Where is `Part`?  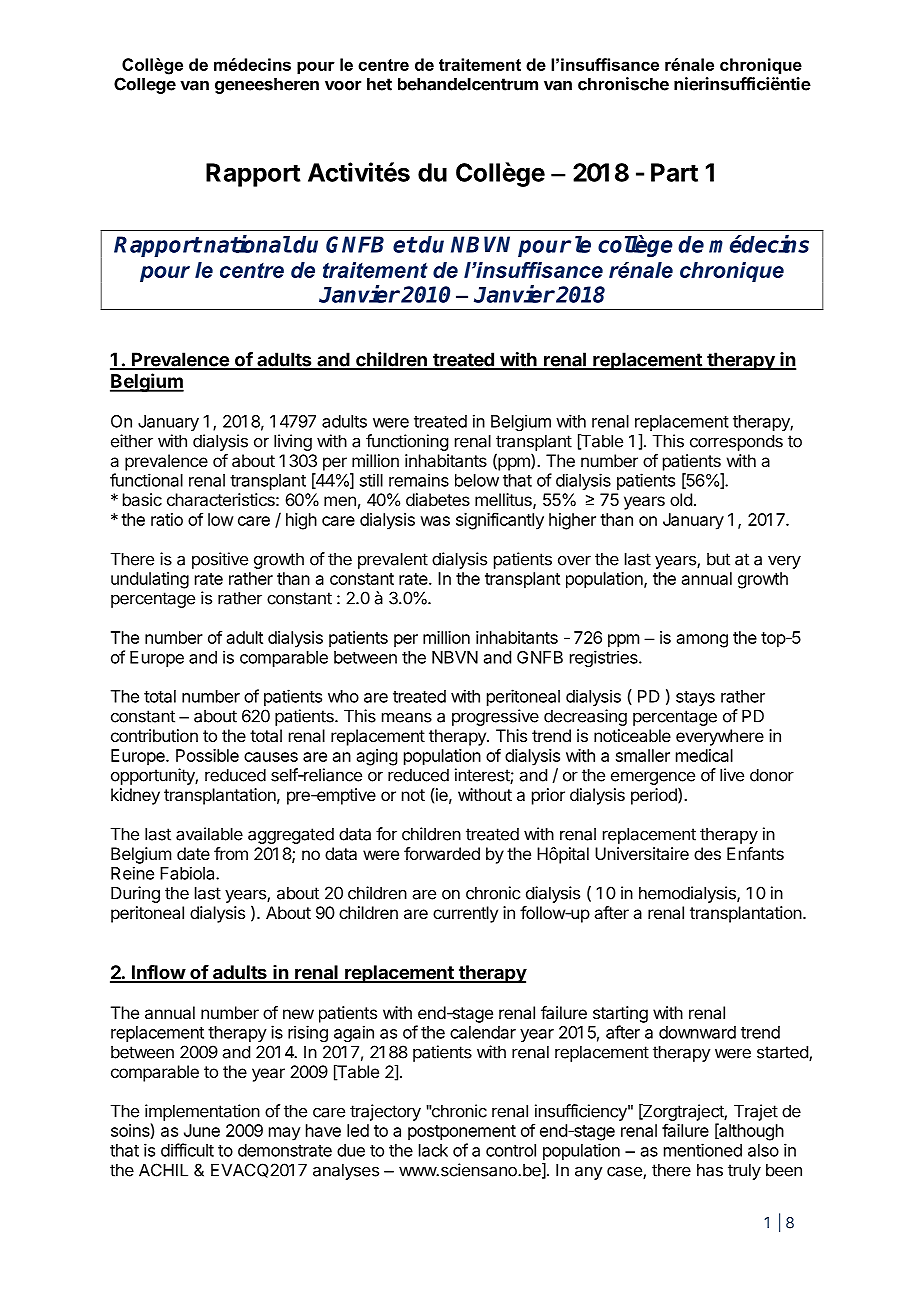 Part is located at coordinates (674, 172).
